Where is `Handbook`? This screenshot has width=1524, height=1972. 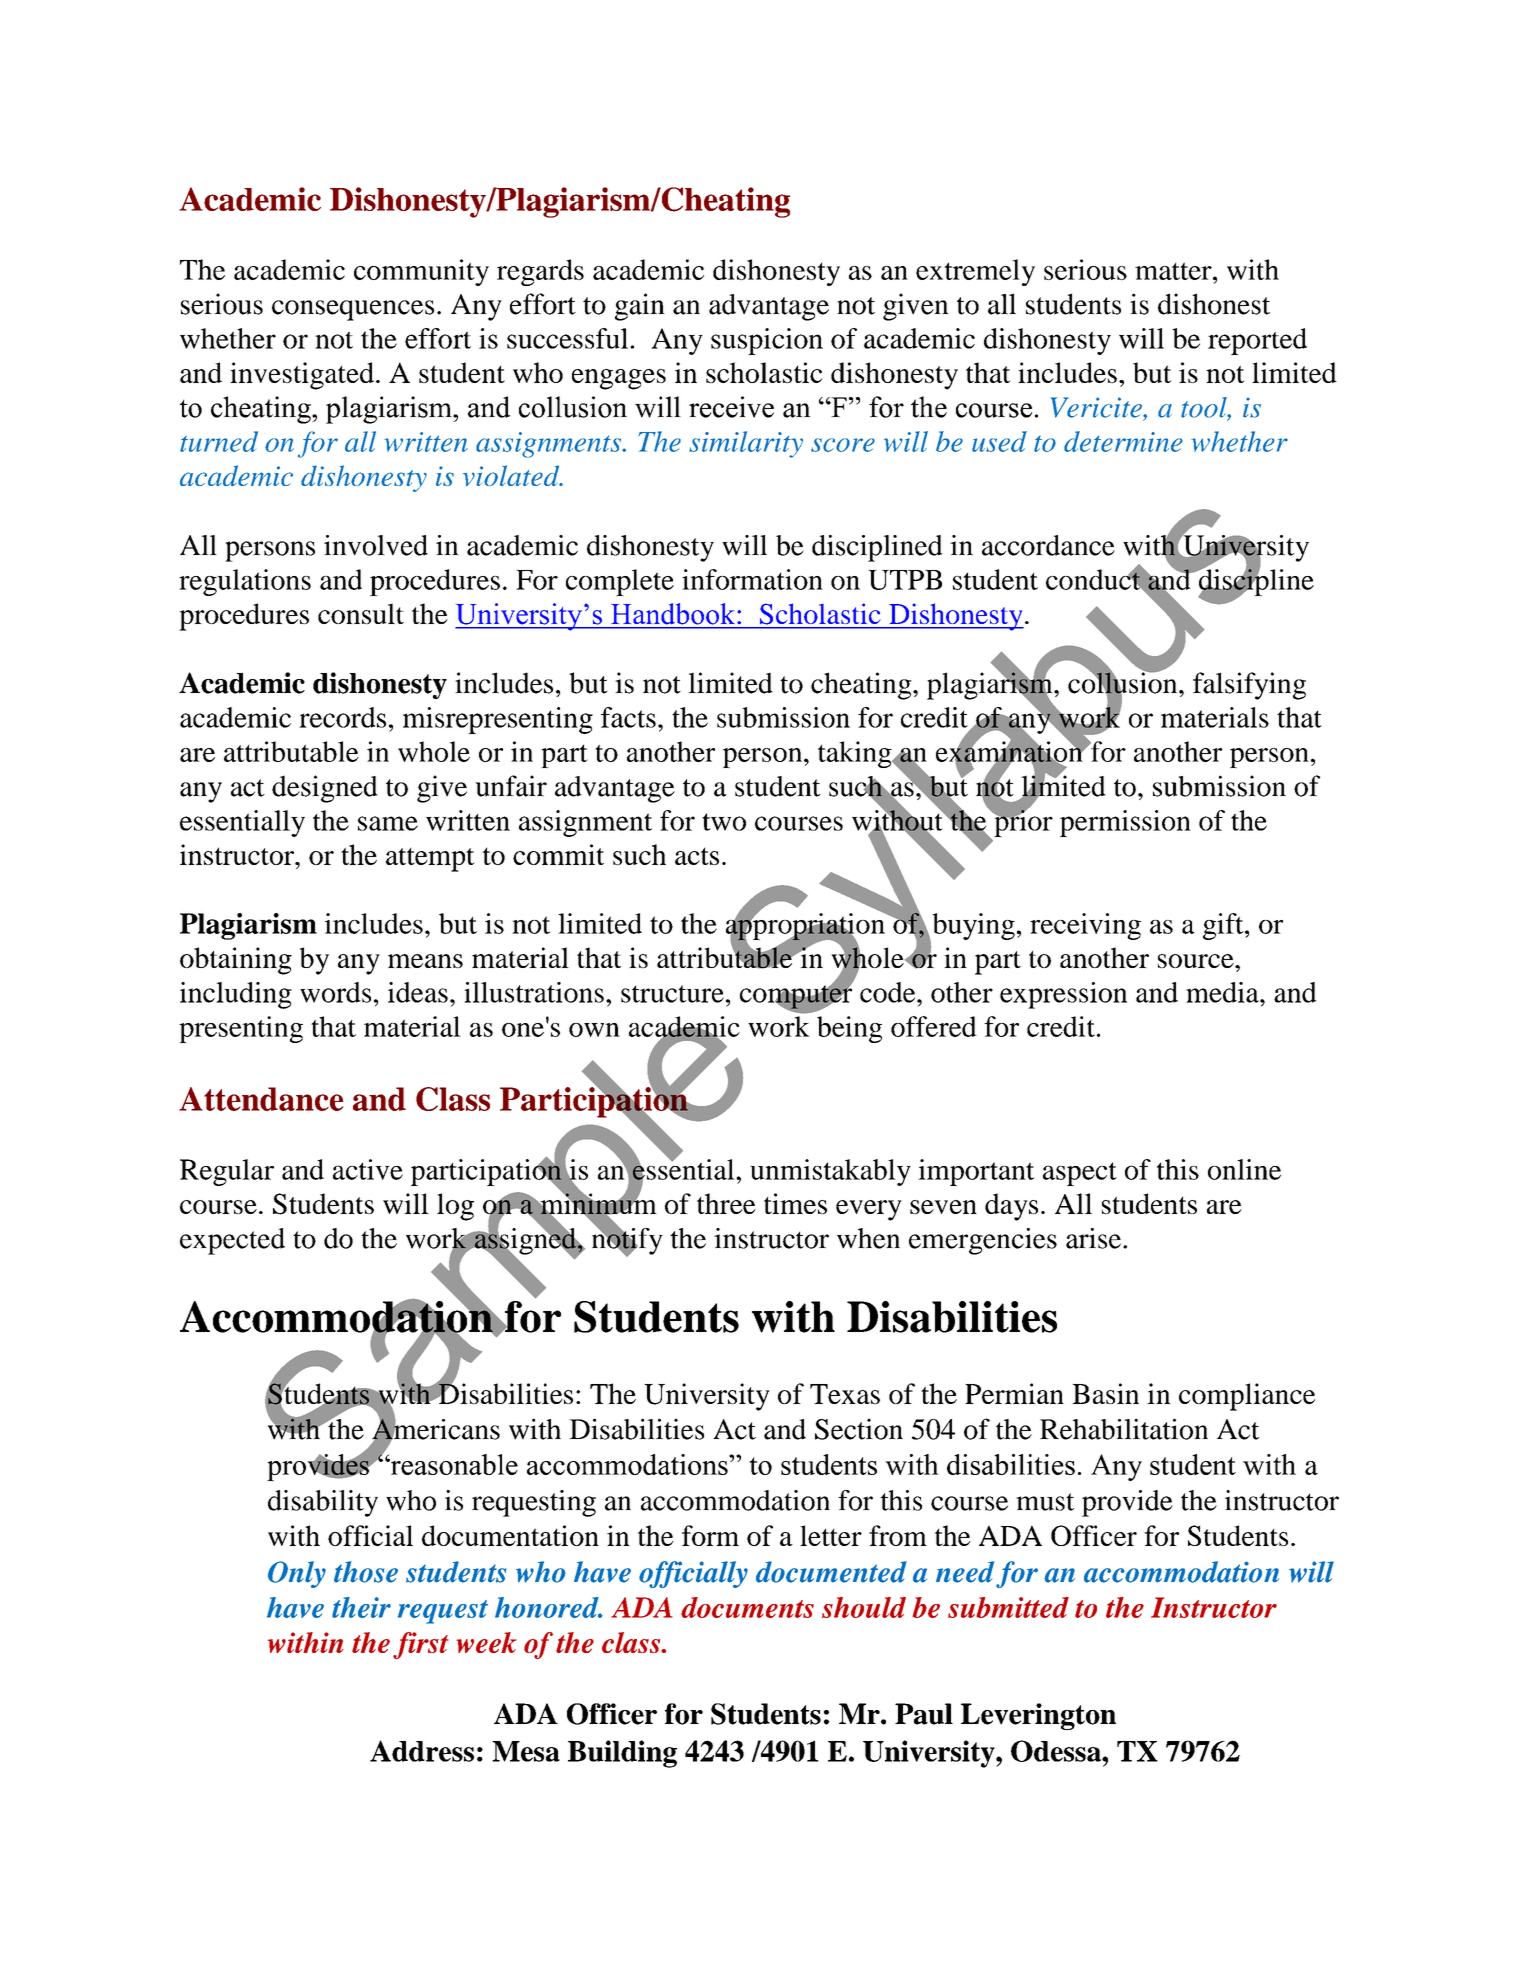 Handbook is located at coordinates (673, 614).
